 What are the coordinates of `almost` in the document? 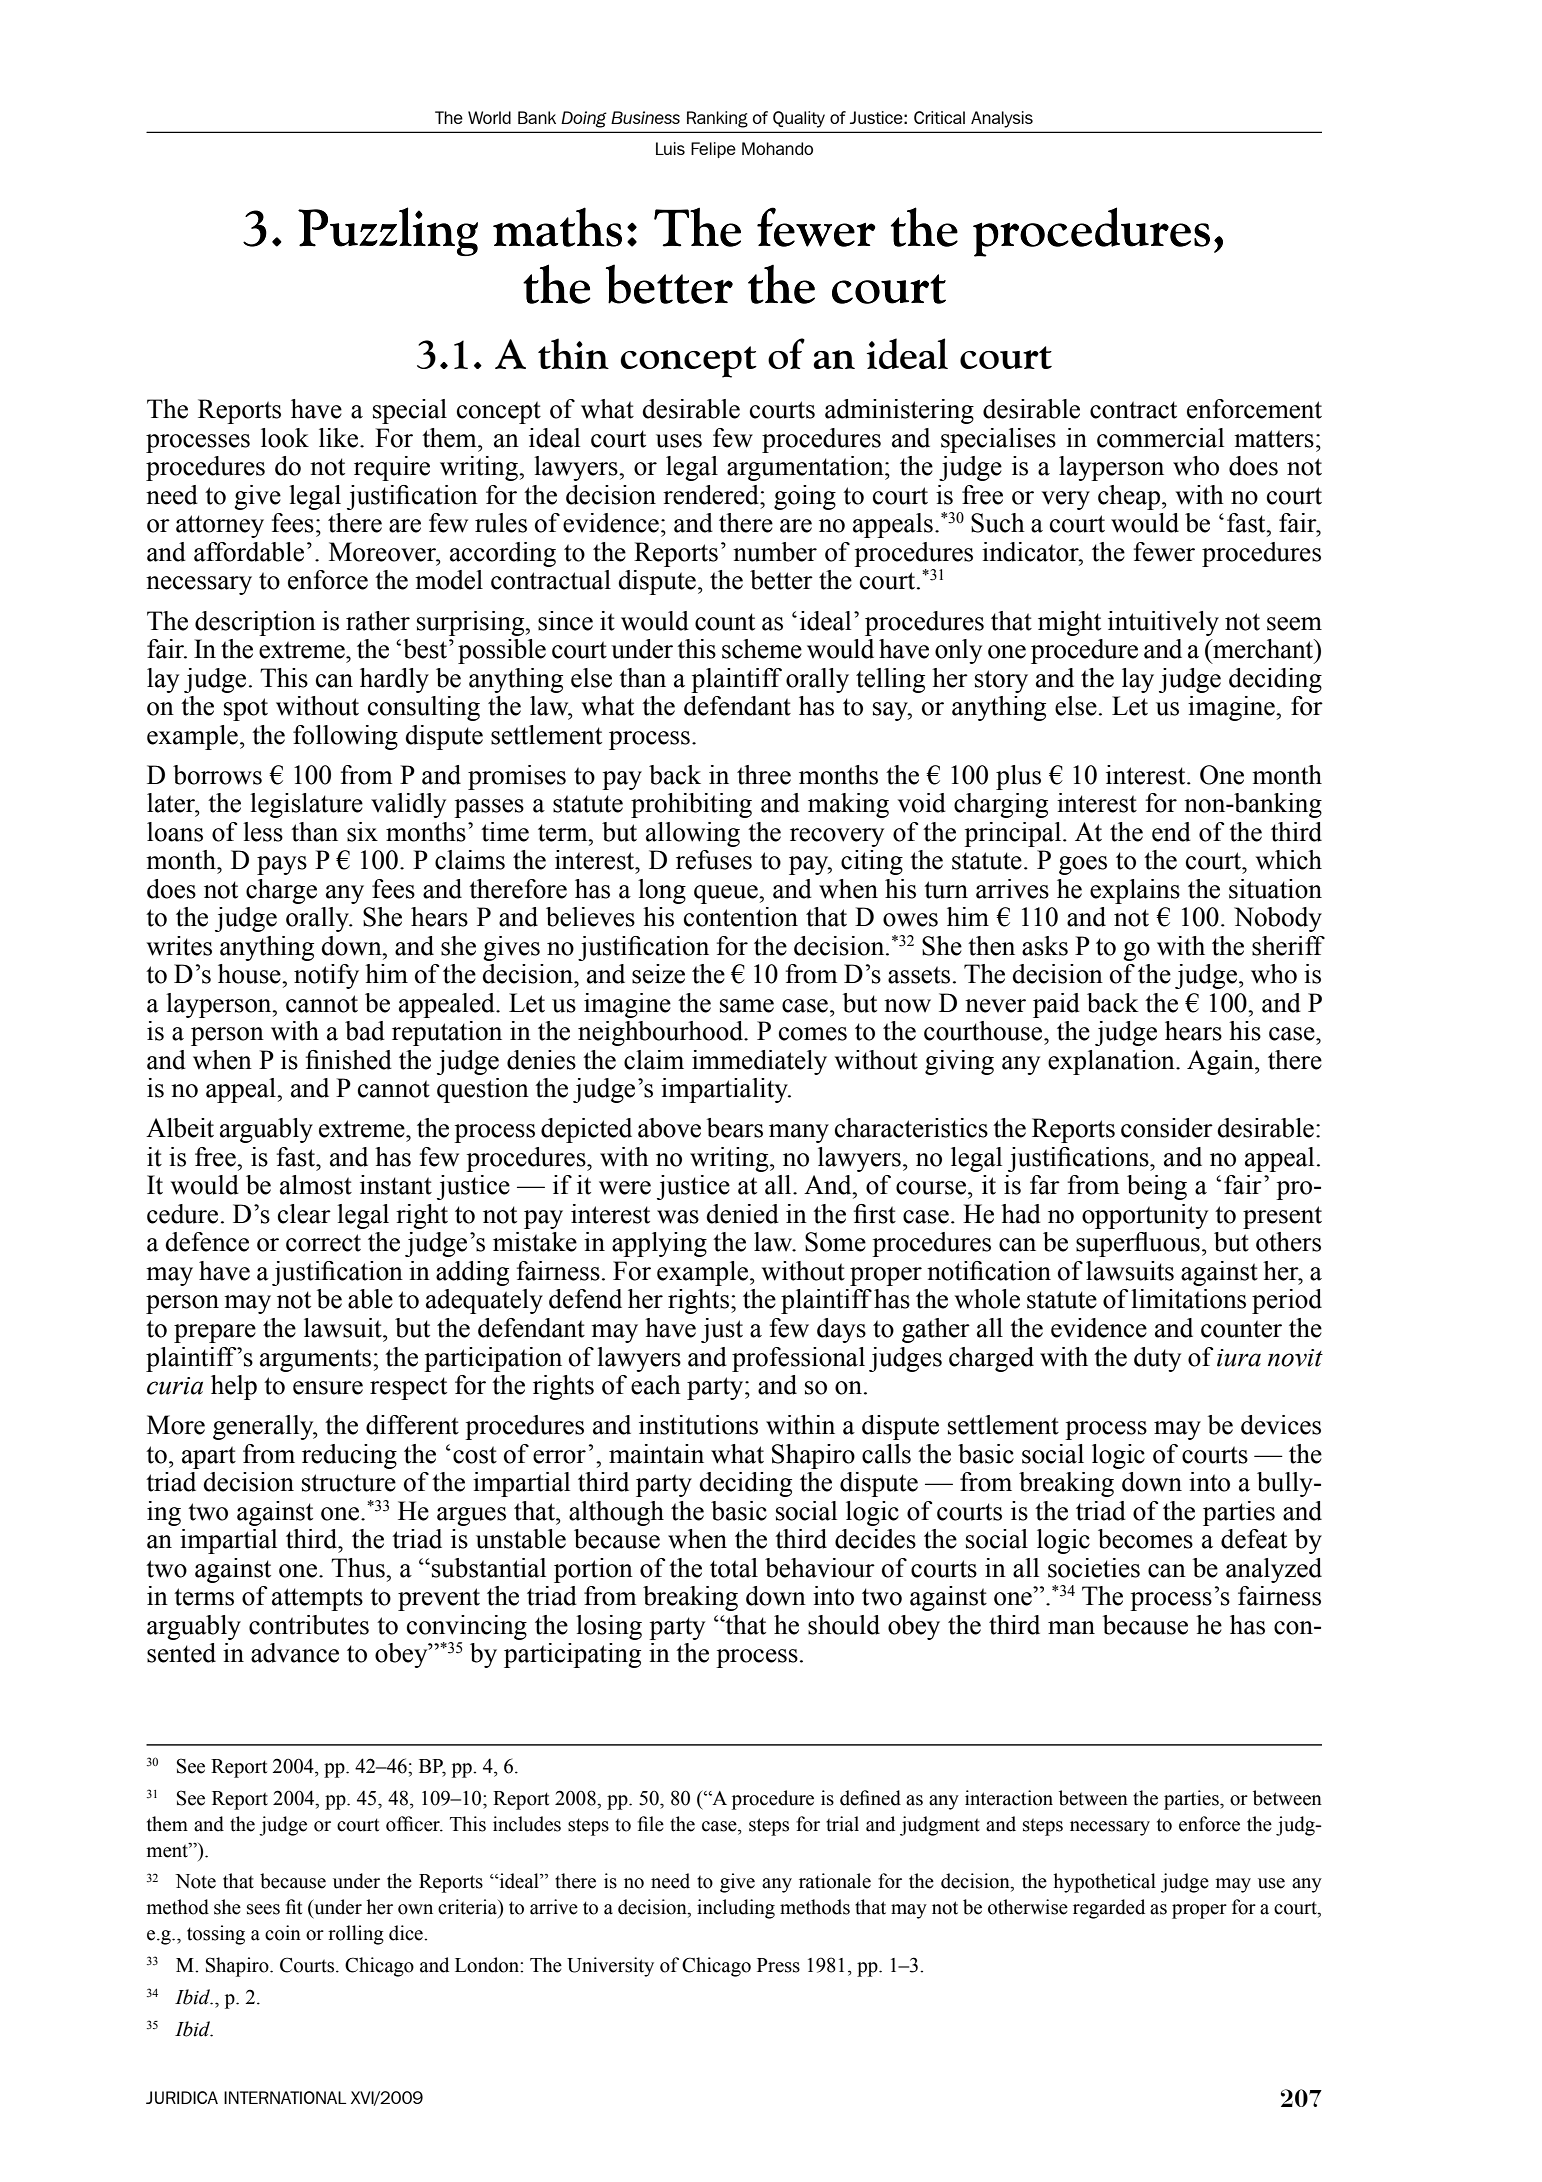 It's located at (316, 1185).
